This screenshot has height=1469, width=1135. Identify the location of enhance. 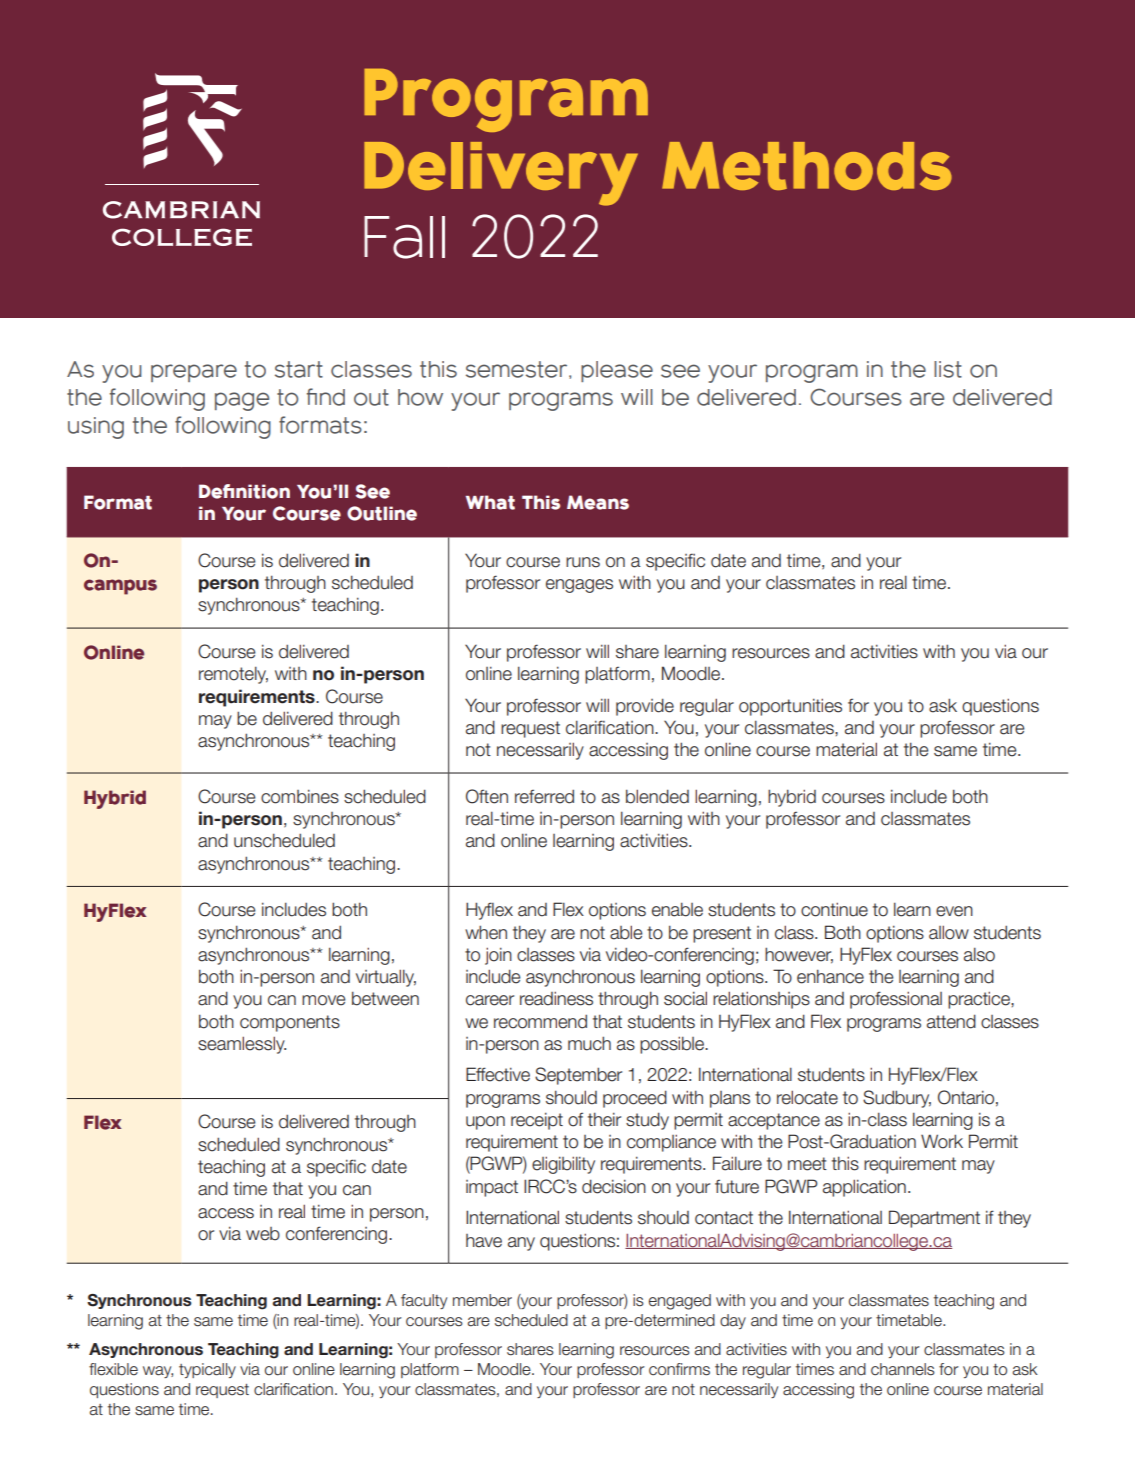
(830, 976).
